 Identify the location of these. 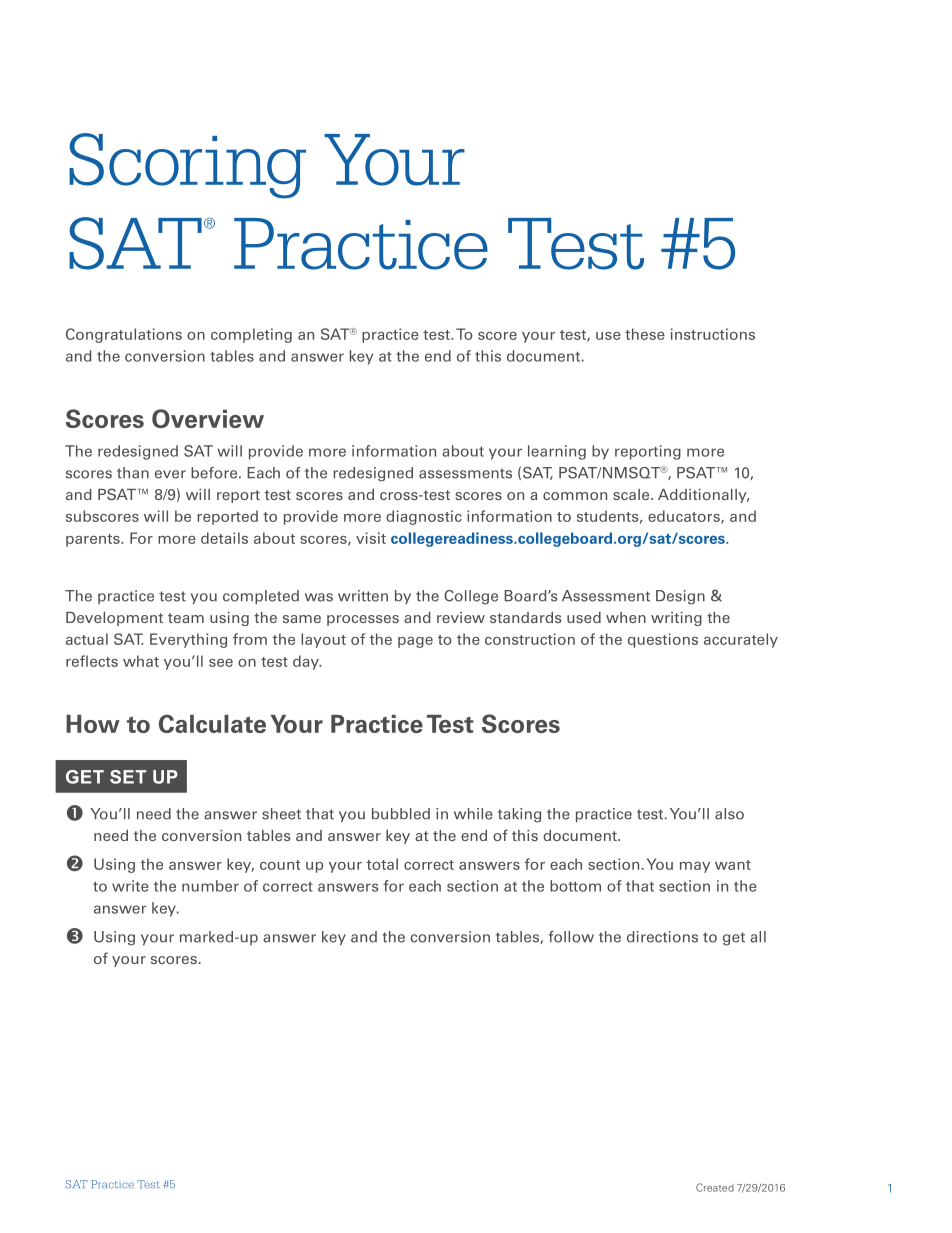
(645, 334).
